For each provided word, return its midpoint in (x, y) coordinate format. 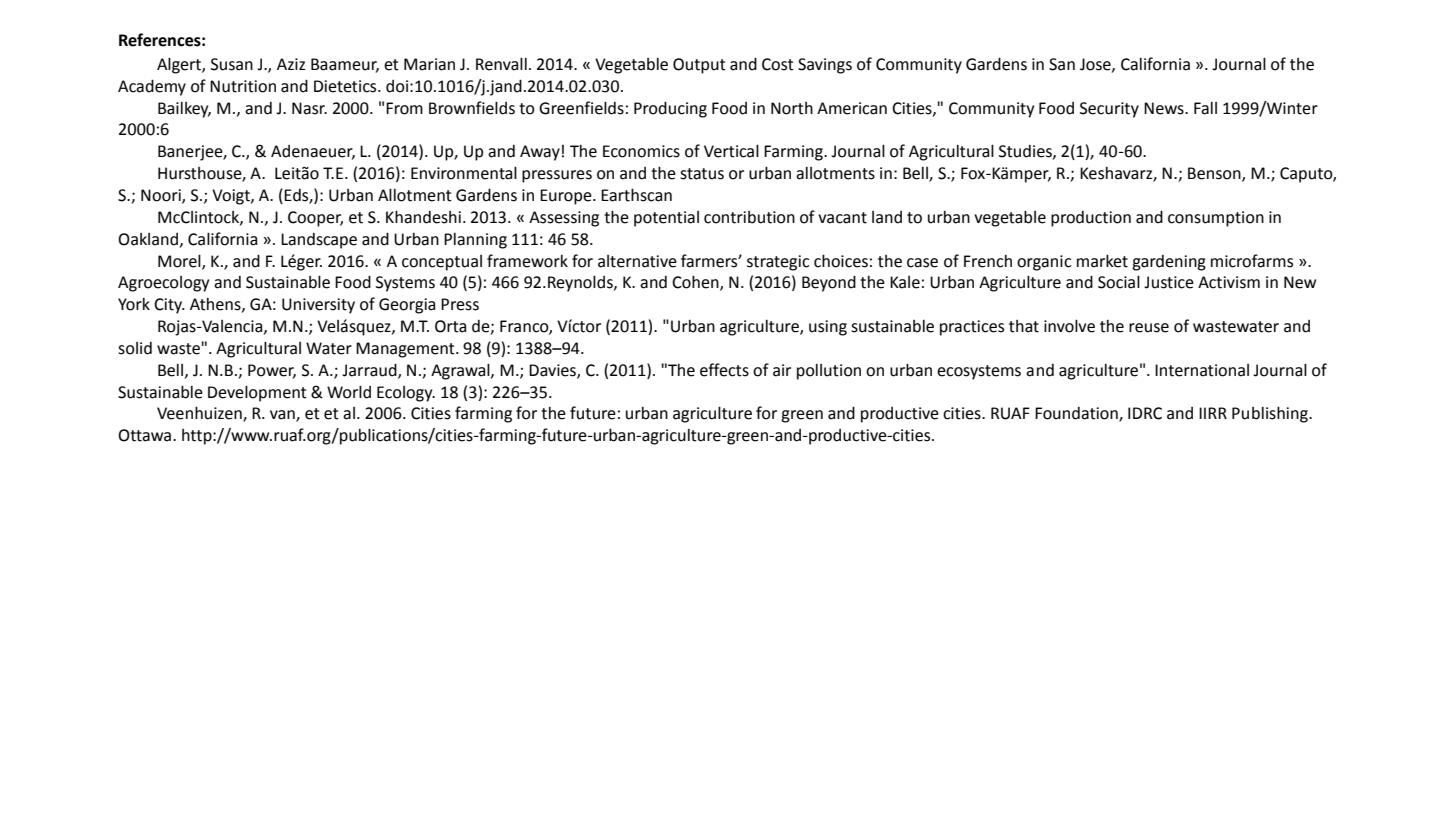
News (1165, 108)
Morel (180, 261)
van (283, 416)
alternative (637, 261)
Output (699, 66)
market (1102, 261)
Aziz (291, 64)
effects (724, 370)
